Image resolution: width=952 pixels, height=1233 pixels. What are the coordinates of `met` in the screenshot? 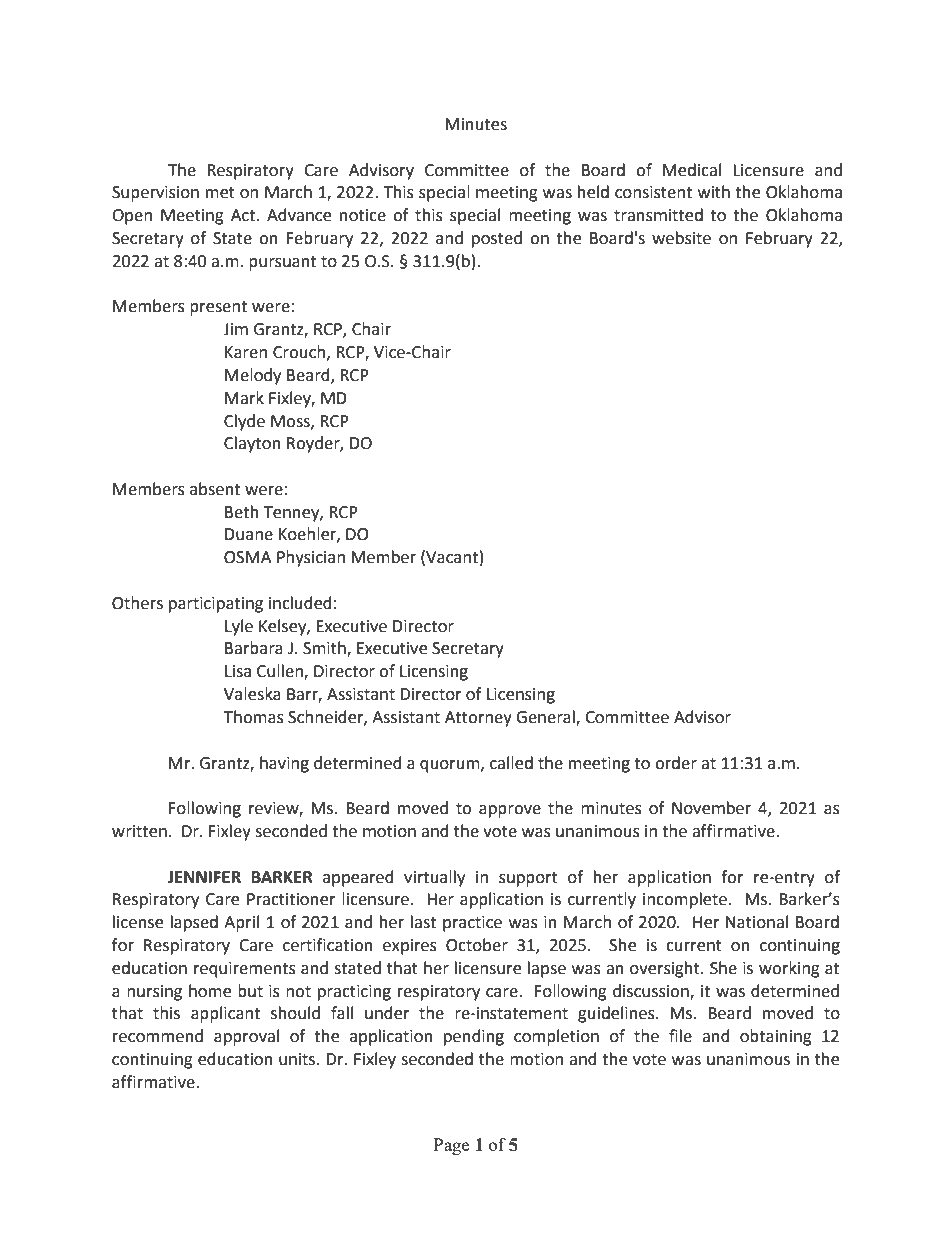 It's located at (220, 193).
